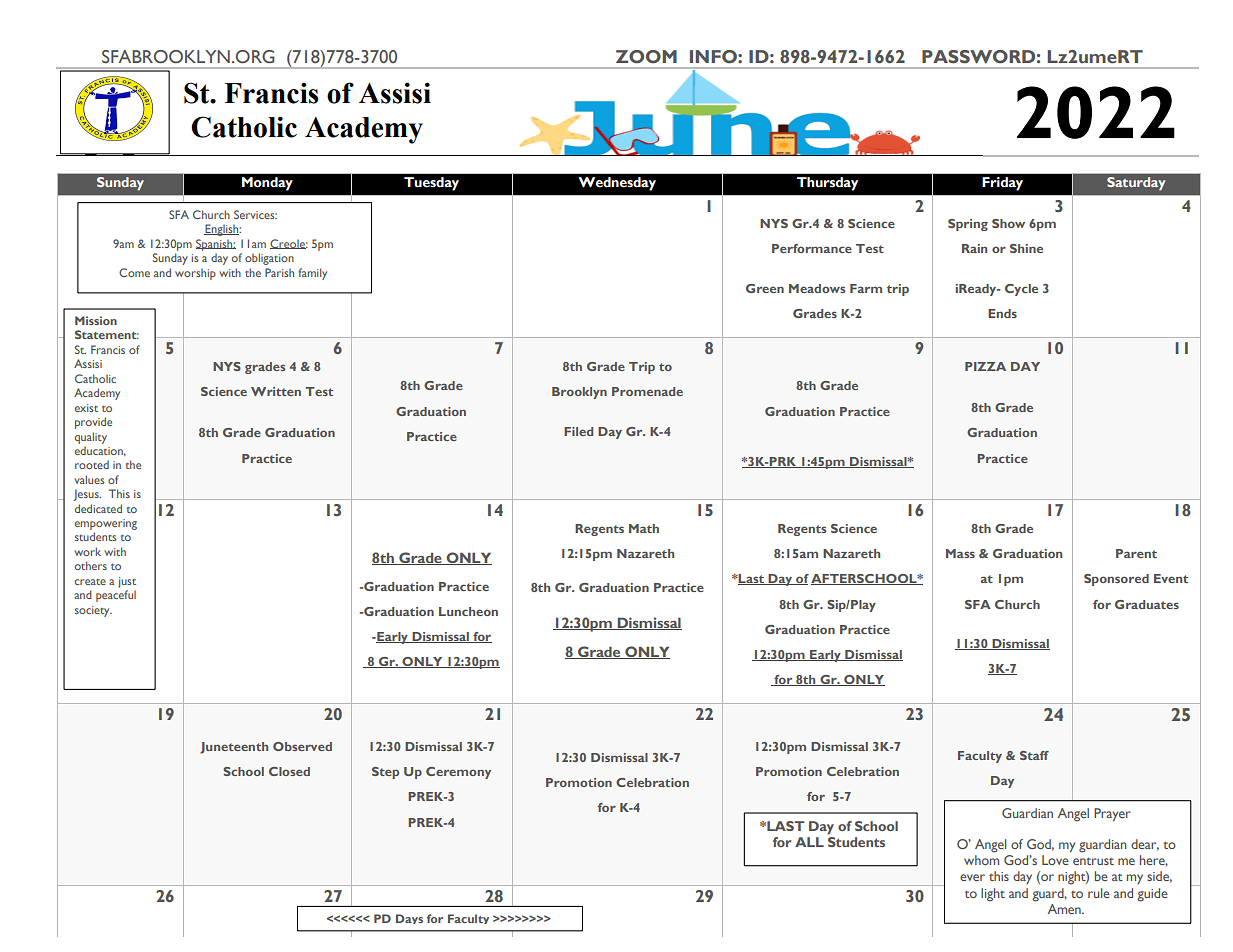 This page has height=952, width=1233. Describe the element at coordinates (827, 184) in the page. I see `Thursday` at that location.
